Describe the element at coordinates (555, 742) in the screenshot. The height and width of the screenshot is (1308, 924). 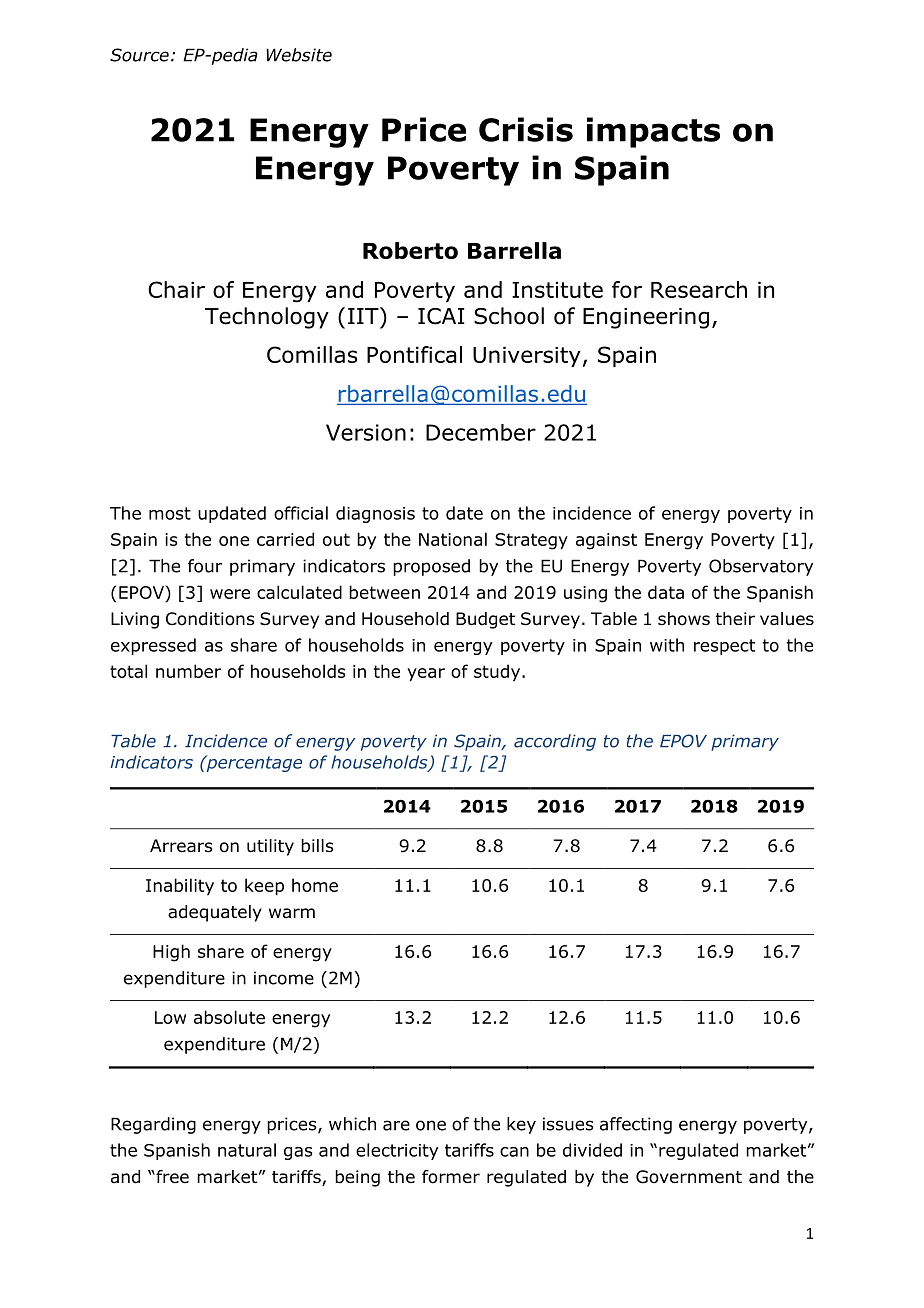
I see `according` at that location.
